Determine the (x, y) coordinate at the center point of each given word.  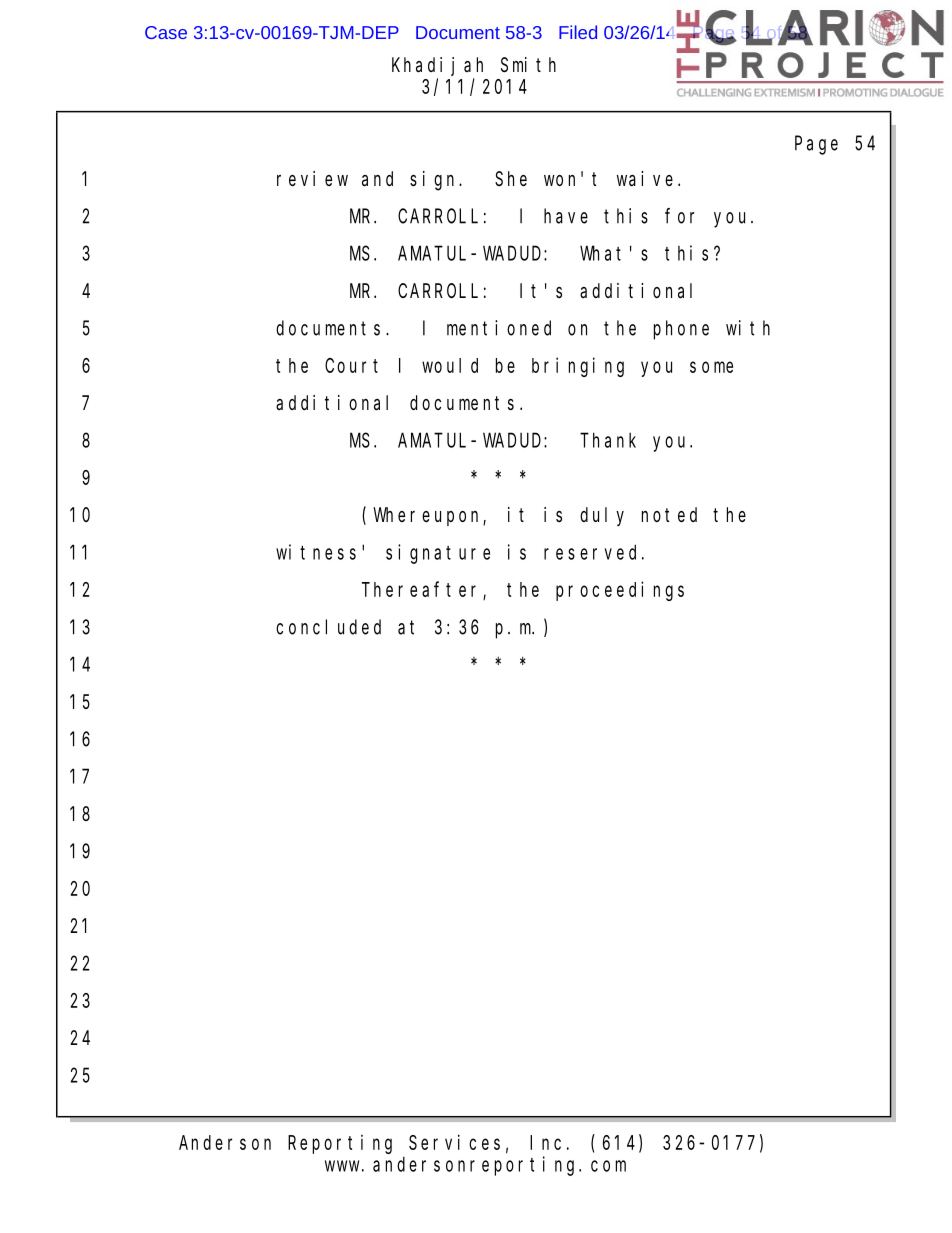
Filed (578, 32)
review (312, 178)
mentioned (499, 328)
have (566, 216)
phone (681, 330)
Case (166, 32)
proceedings (620, 591)
